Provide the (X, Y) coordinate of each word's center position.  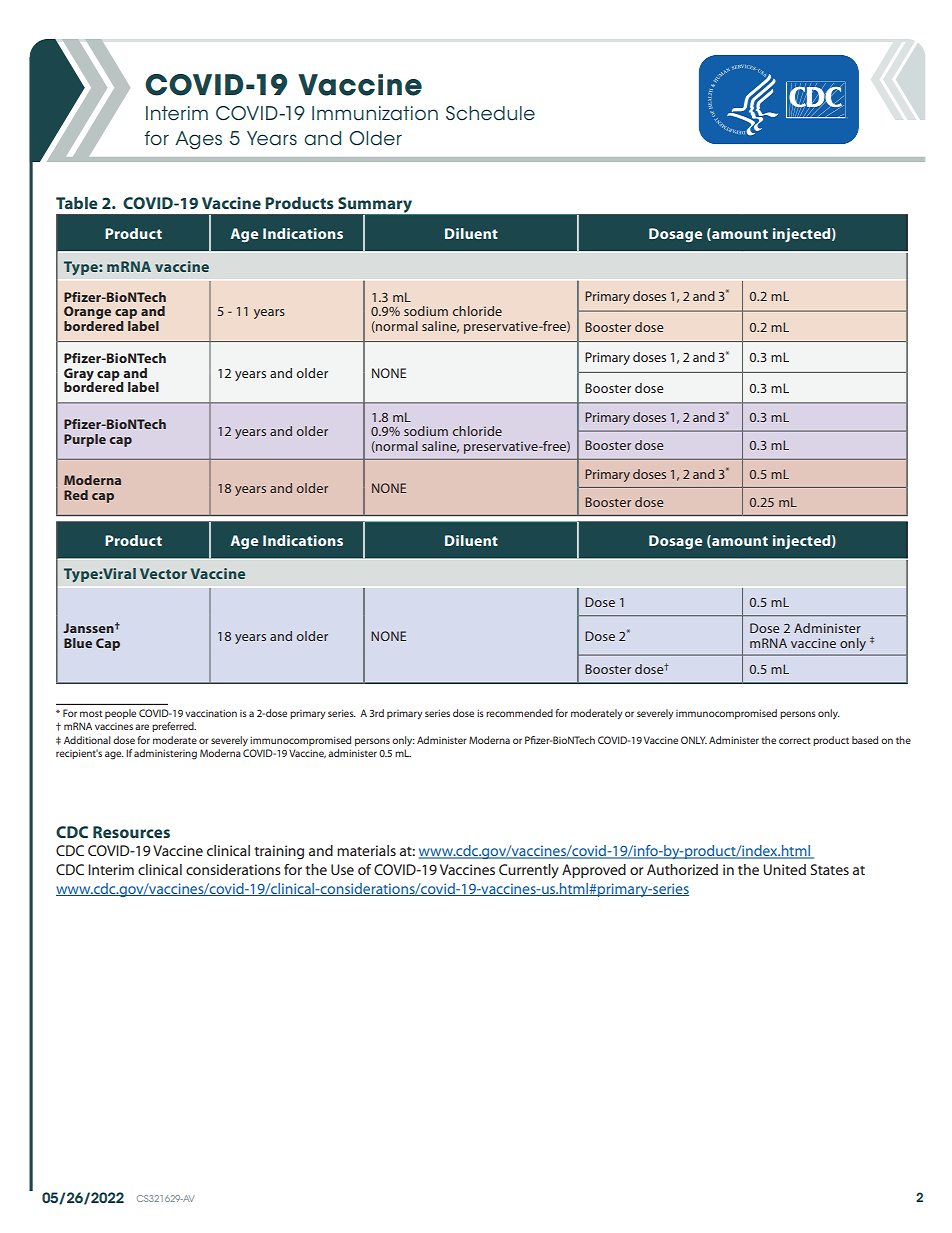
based (865, 740)
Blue (78, 643)
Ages (198, 140)
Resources (131, 832)
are (142, 727)
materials (366, 850)
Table (77, 203)
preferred (174, 727)
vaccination (211, 713)
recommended (519, 713)
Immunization (375, 113)
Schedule (490, 113)
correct (795, 740)
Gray (79, 375)
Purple (85, 440)
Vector (163, 573)
